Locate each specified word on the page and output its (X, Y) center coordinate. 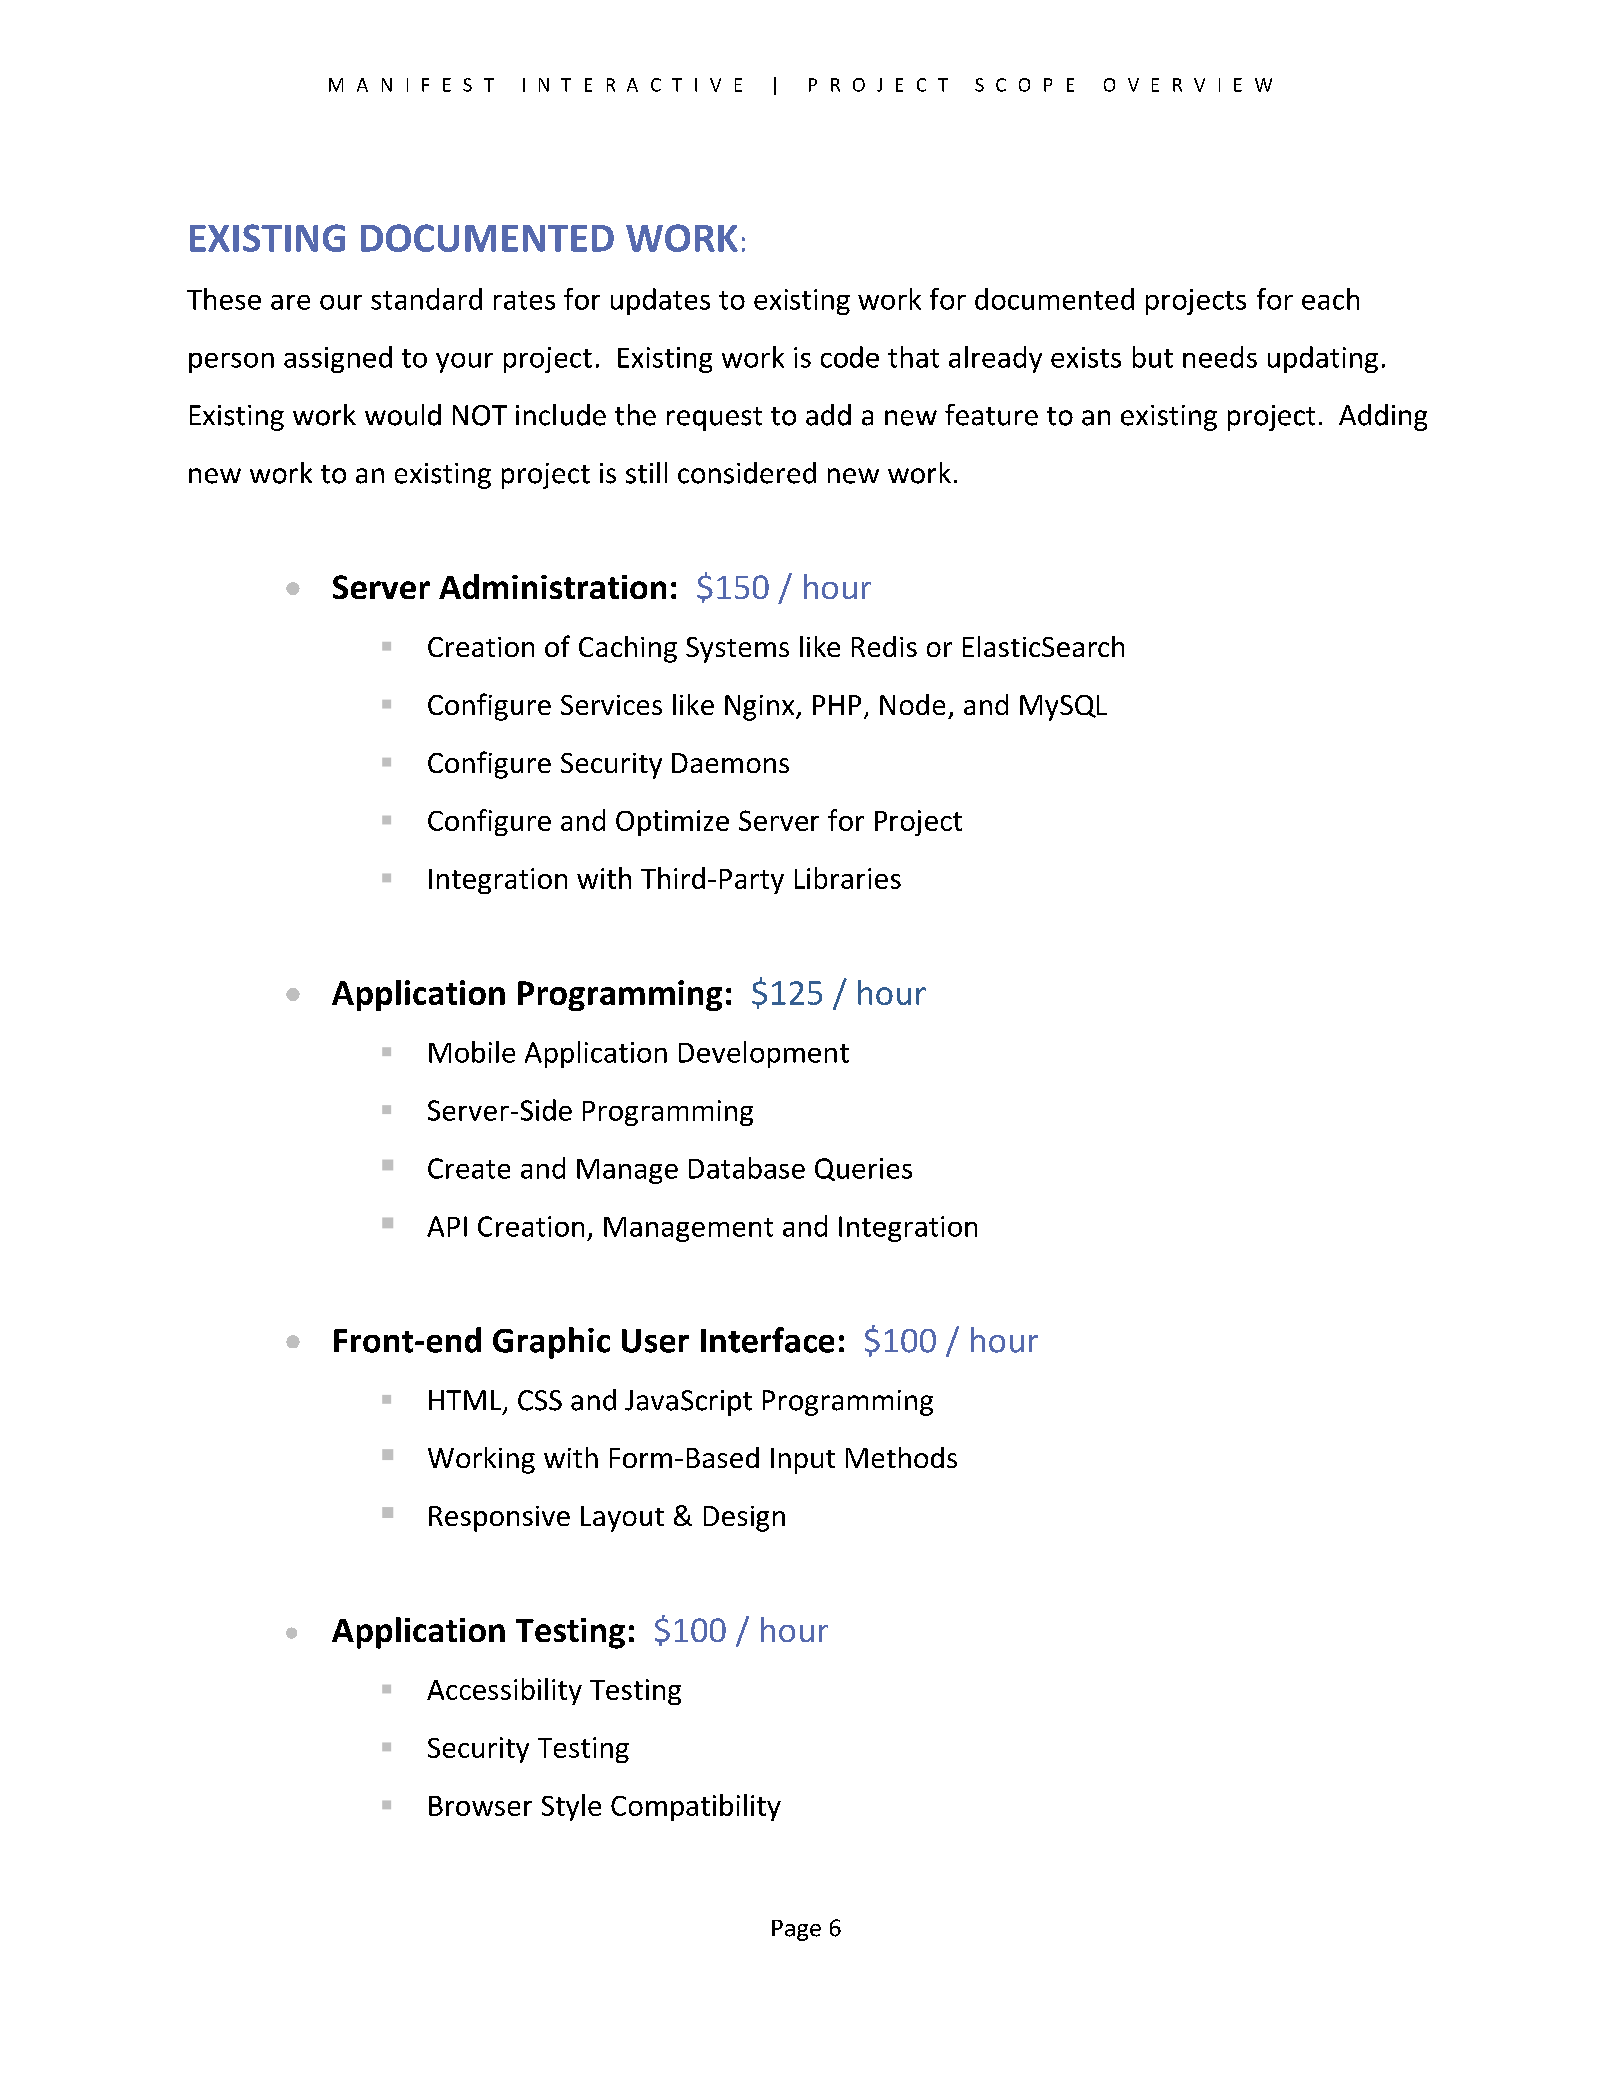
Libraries (848, 878)
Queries (863, 1169)
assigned (338, 359)
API (447, 1226)
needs (1220, 357)
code (850, 357)
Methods (901, 1457)
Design (744, 1519)
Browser (480, 1806)
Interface (767, 1340)
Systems (737, 650)
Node (912, 704)
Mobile (472, 1052)
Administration (552, 586)
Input (803, 1461)
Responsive (499, 1519)
